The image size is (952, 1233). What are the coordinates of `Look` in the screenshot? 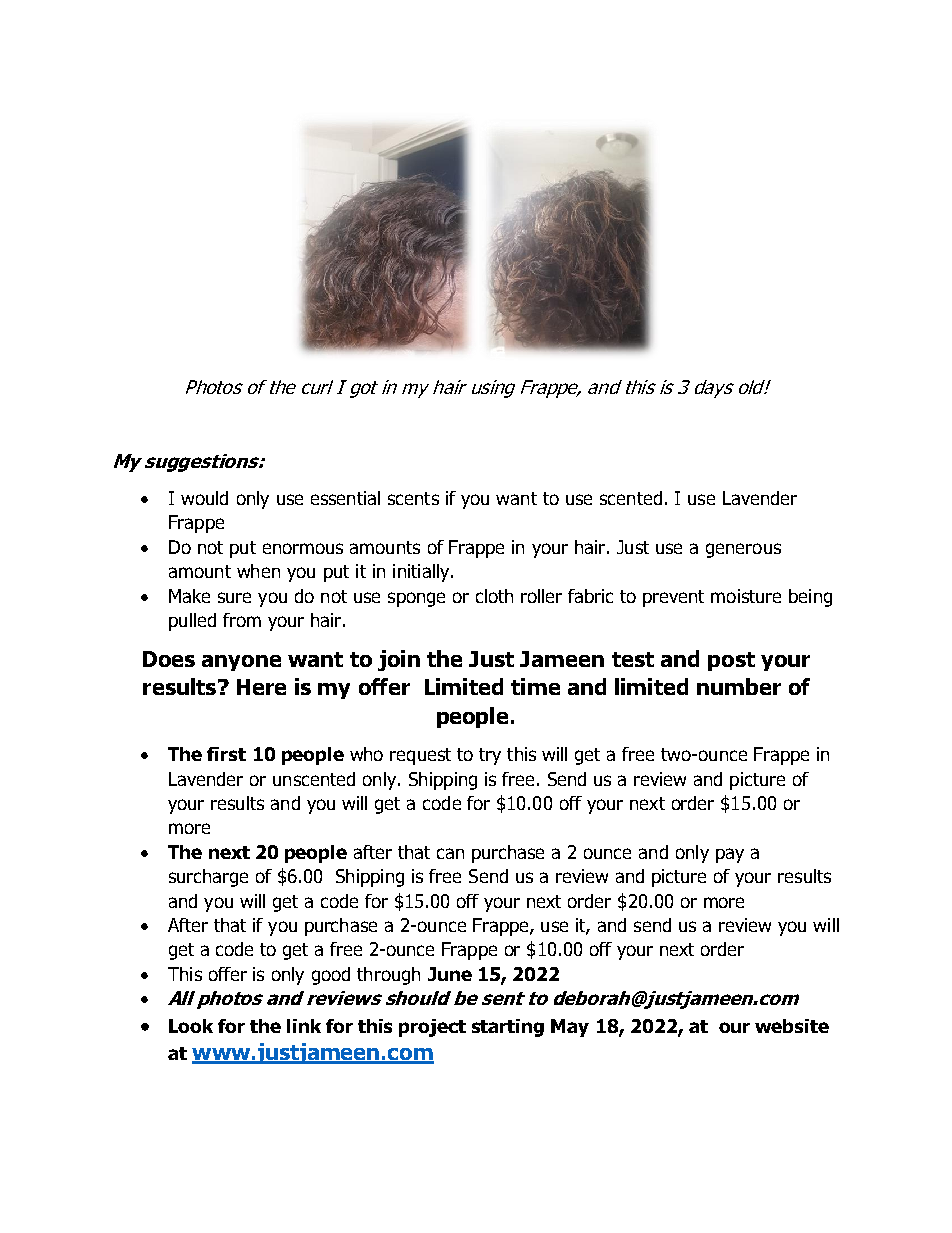 It's located at (191, 1026).
